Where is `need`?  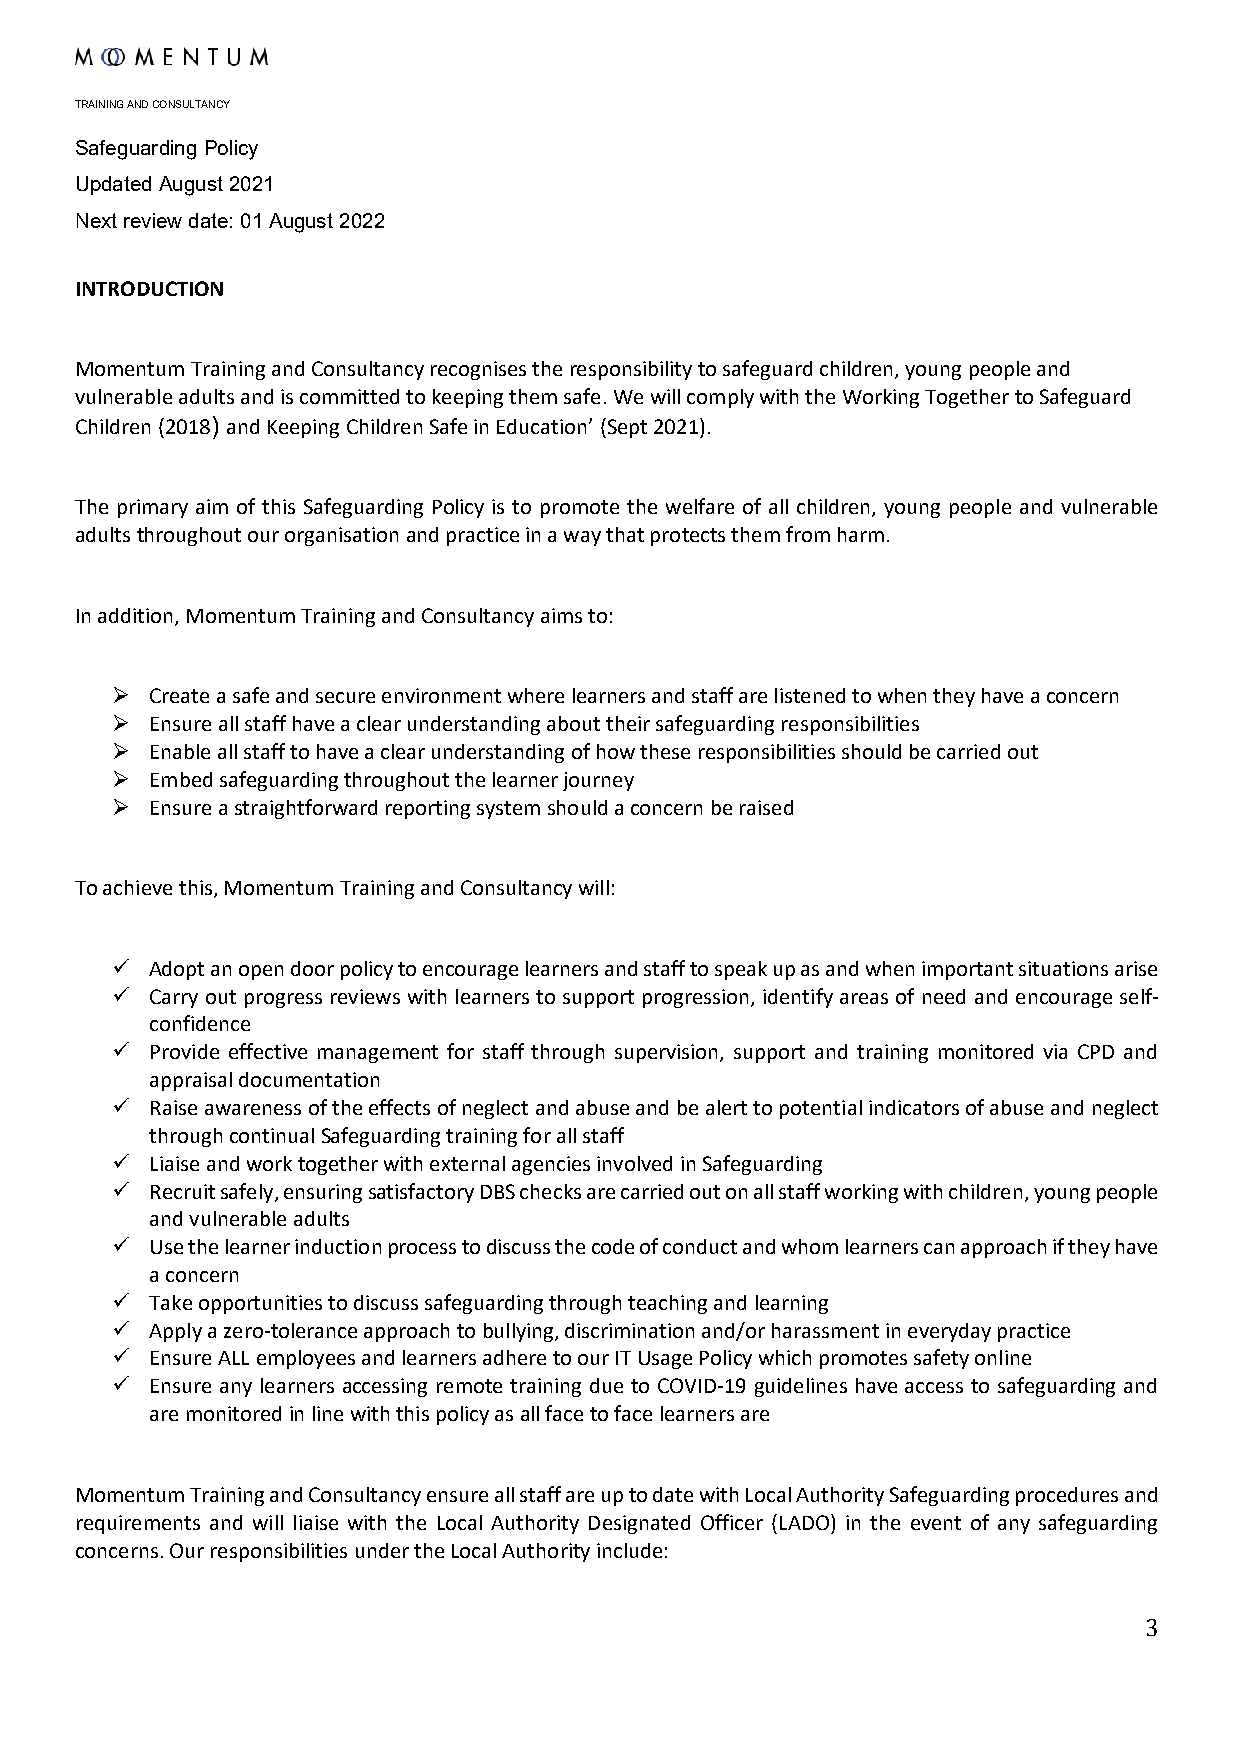 need is located at coordinates (944, 996).
